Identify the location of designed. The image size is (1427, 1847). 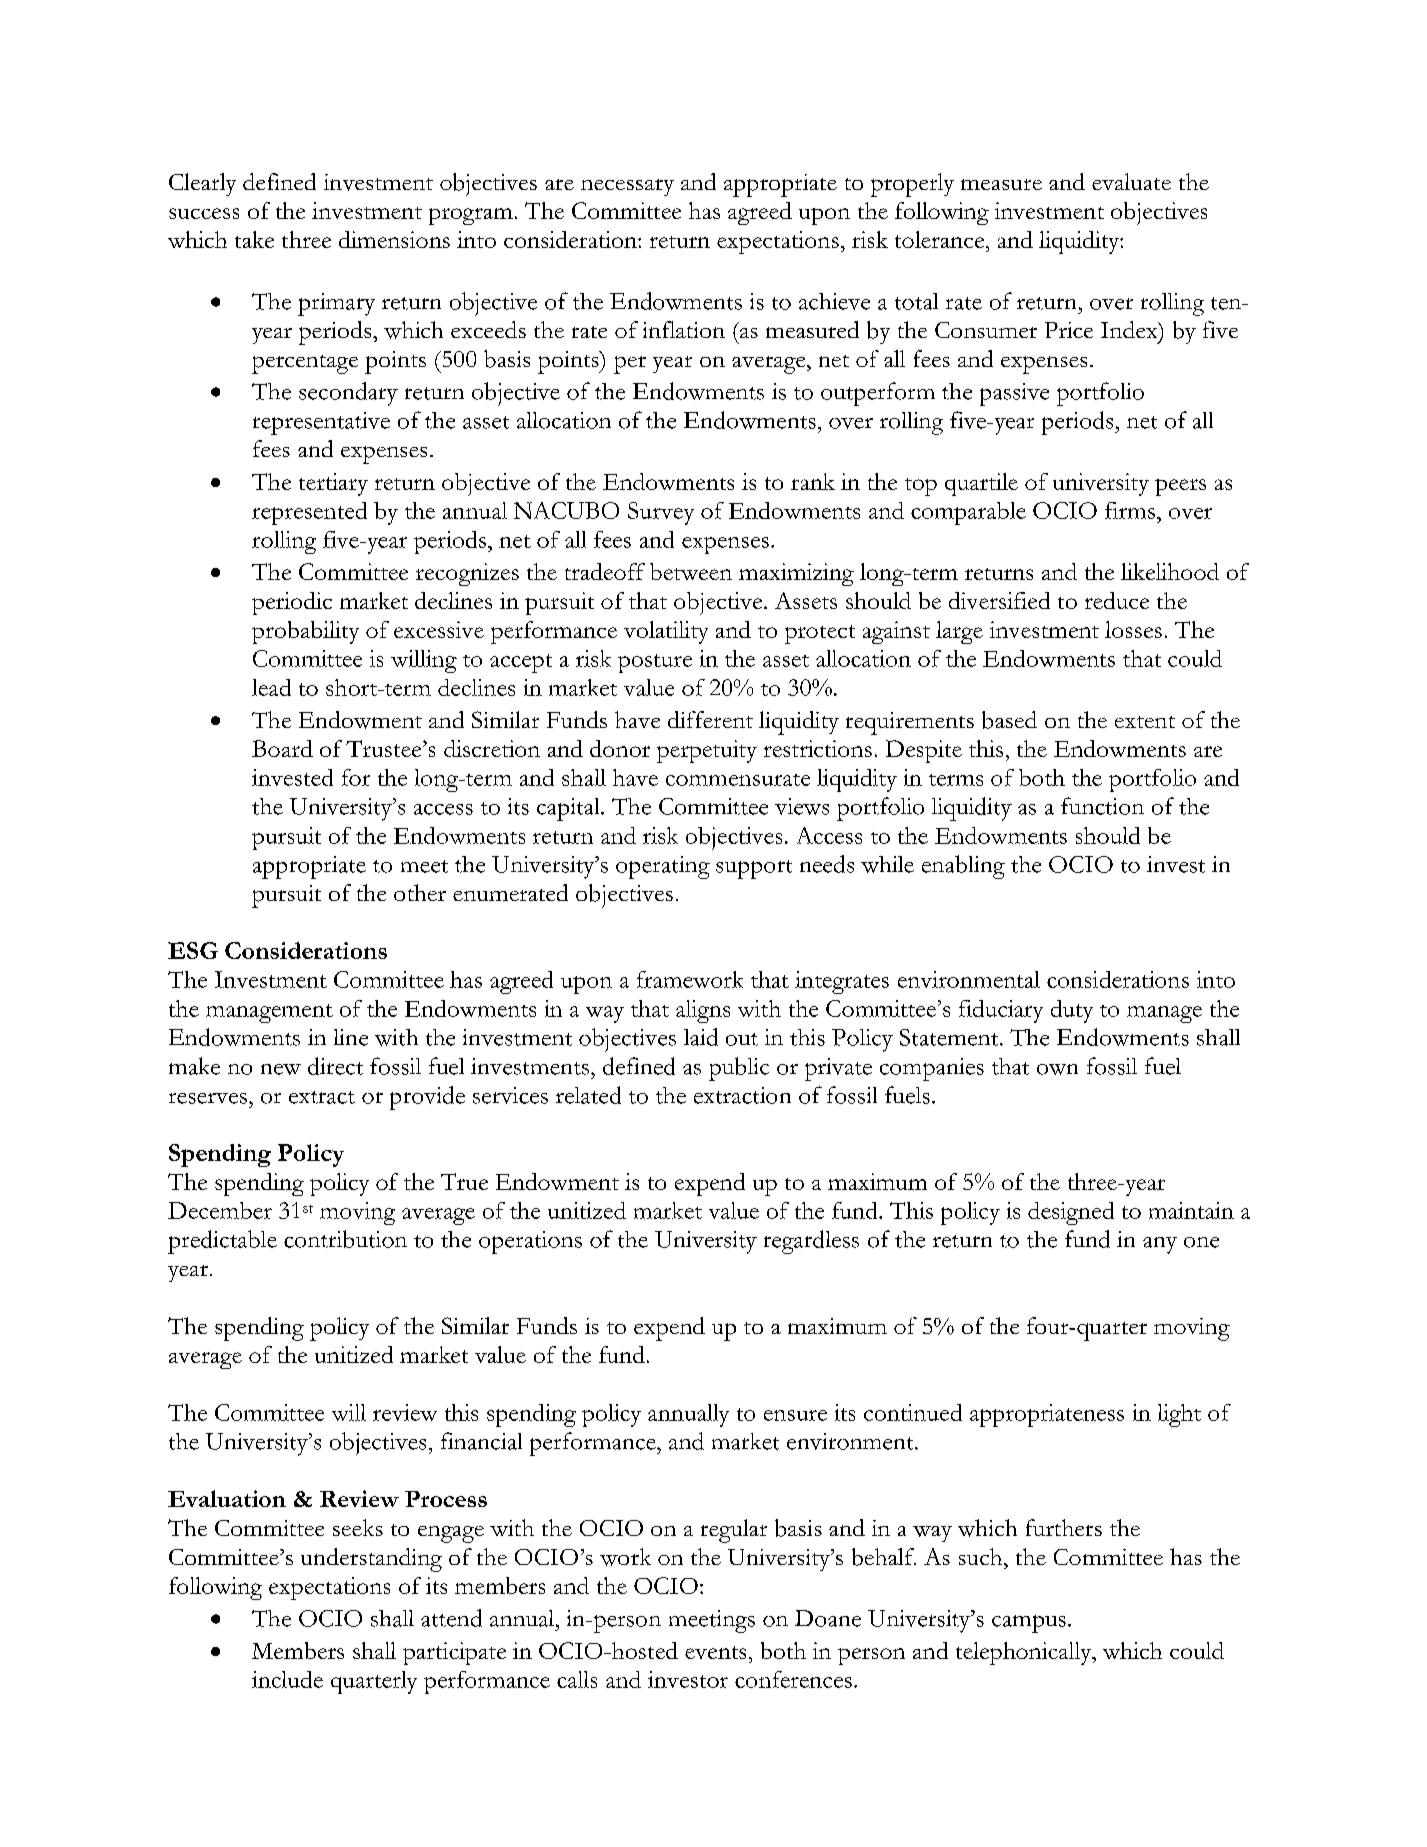
(1071, 1213).
